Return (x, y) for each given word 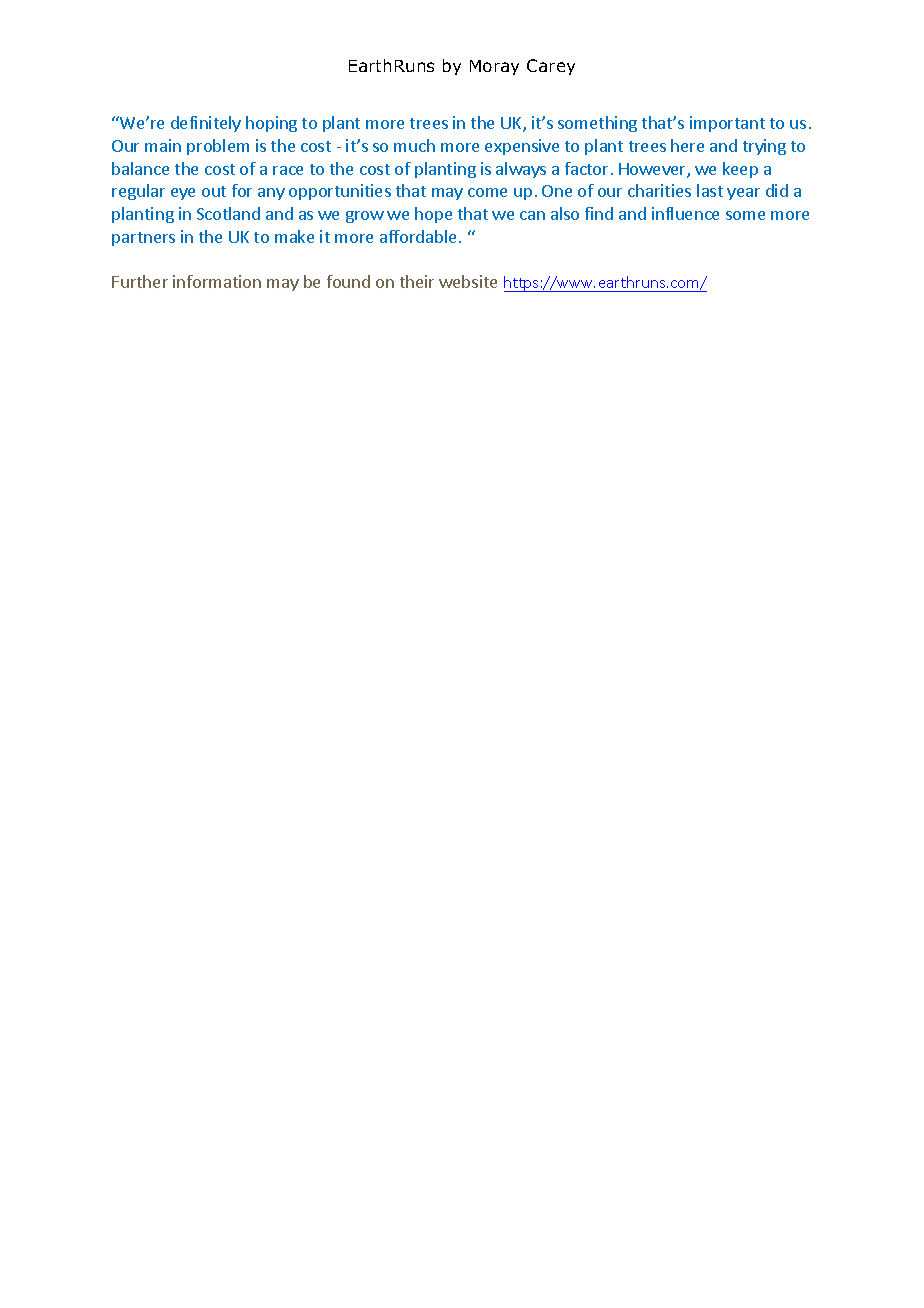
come (487, 192)
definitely (206, 124)
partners (143, 239)
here (687, 145)
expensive (522, 147)
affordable (418, 236)
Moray (494, 67)
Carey (551, 67)
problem (218, 147)
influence (685, 213)
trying (764, 147)
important (727, 124)
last (710, 190)
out (214, 191)
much (414, 145)
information (217, 281)
